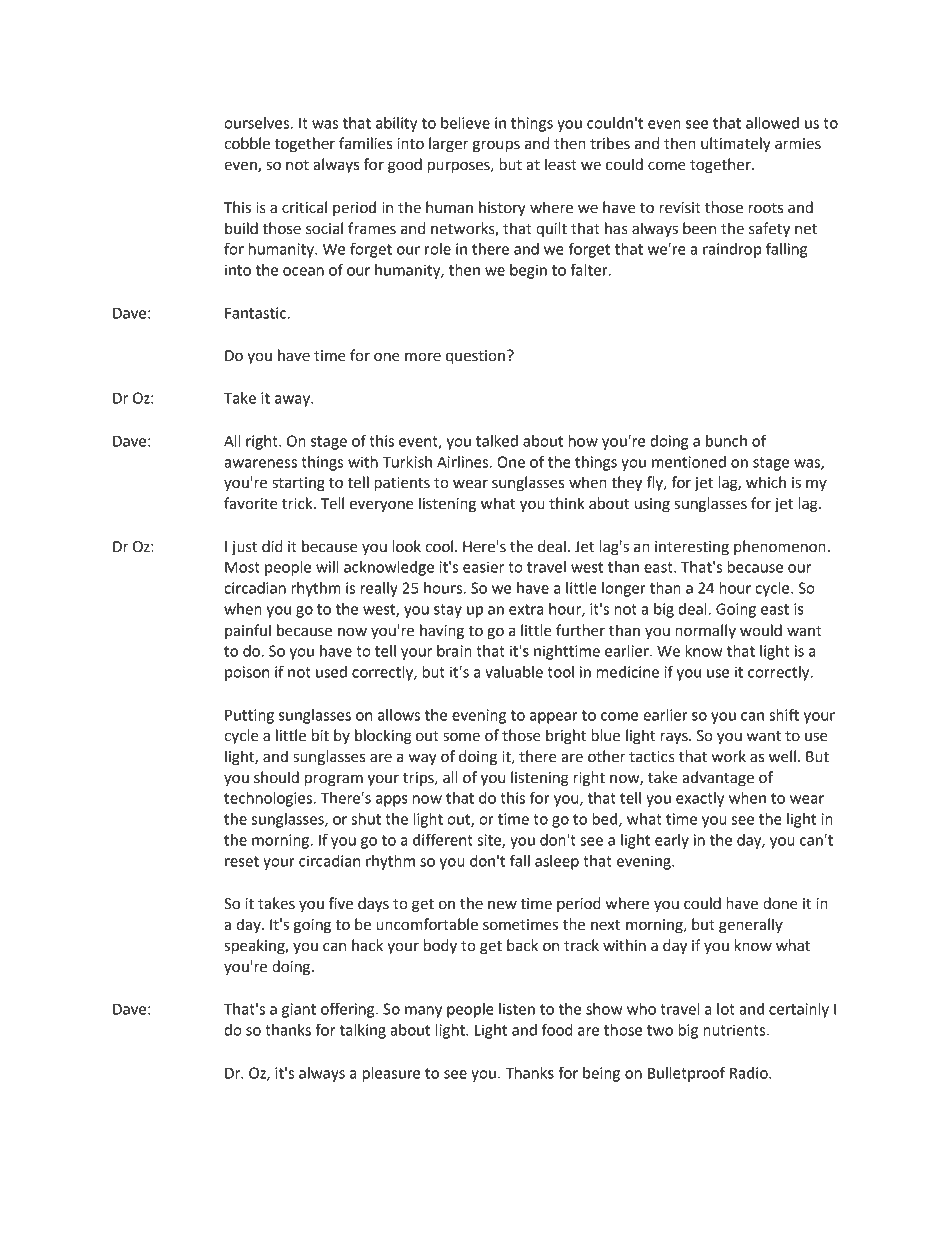  What do you see at coordinates (475, 357) in the screenshot?
I see `question` at bounding box center [475, 357].
